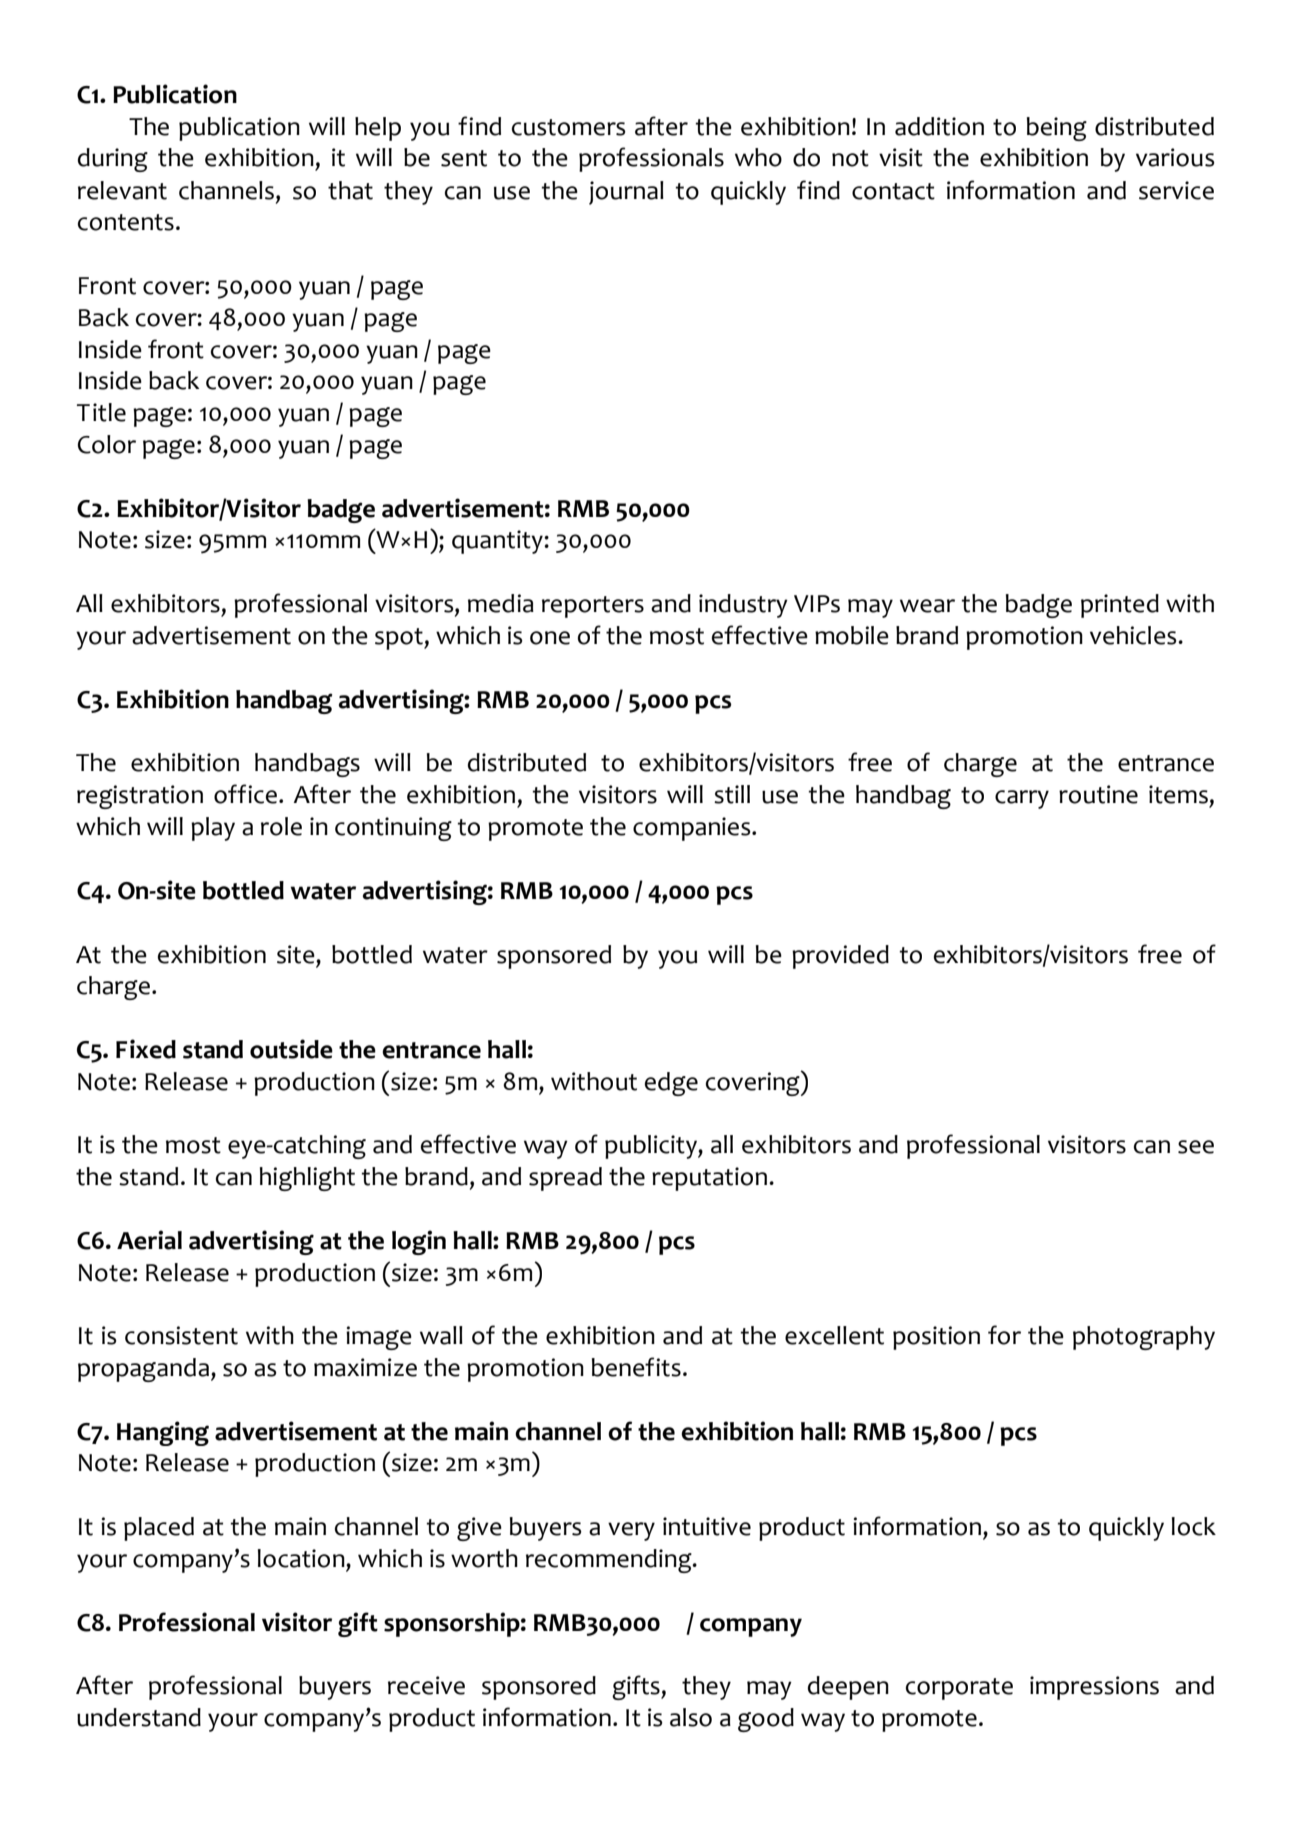  Describe the element at coordinates (626, 193) in the document. I see `journal` at that location.
